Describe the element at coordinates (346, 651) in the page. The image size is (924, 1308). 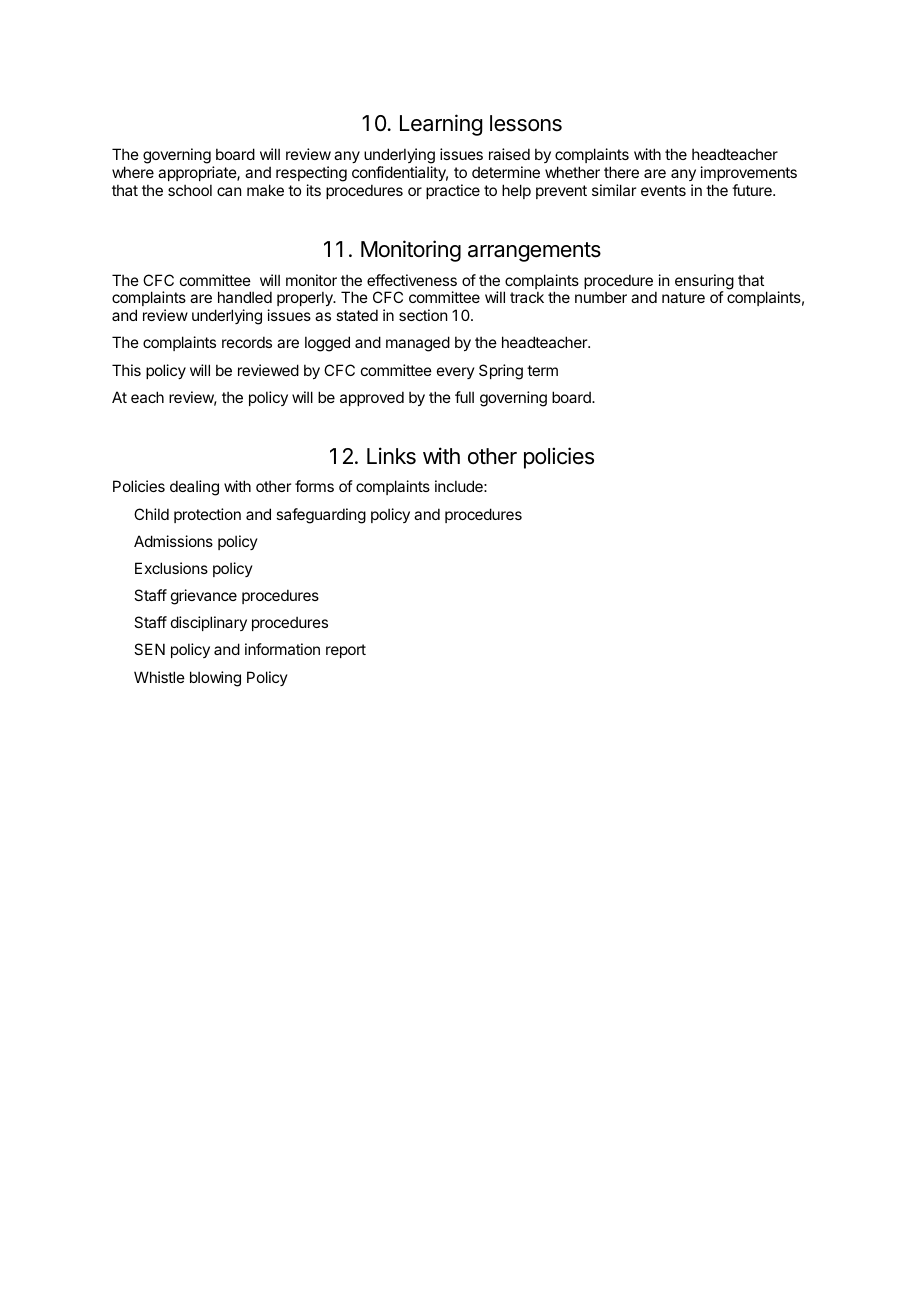
I see `report` at that location.
